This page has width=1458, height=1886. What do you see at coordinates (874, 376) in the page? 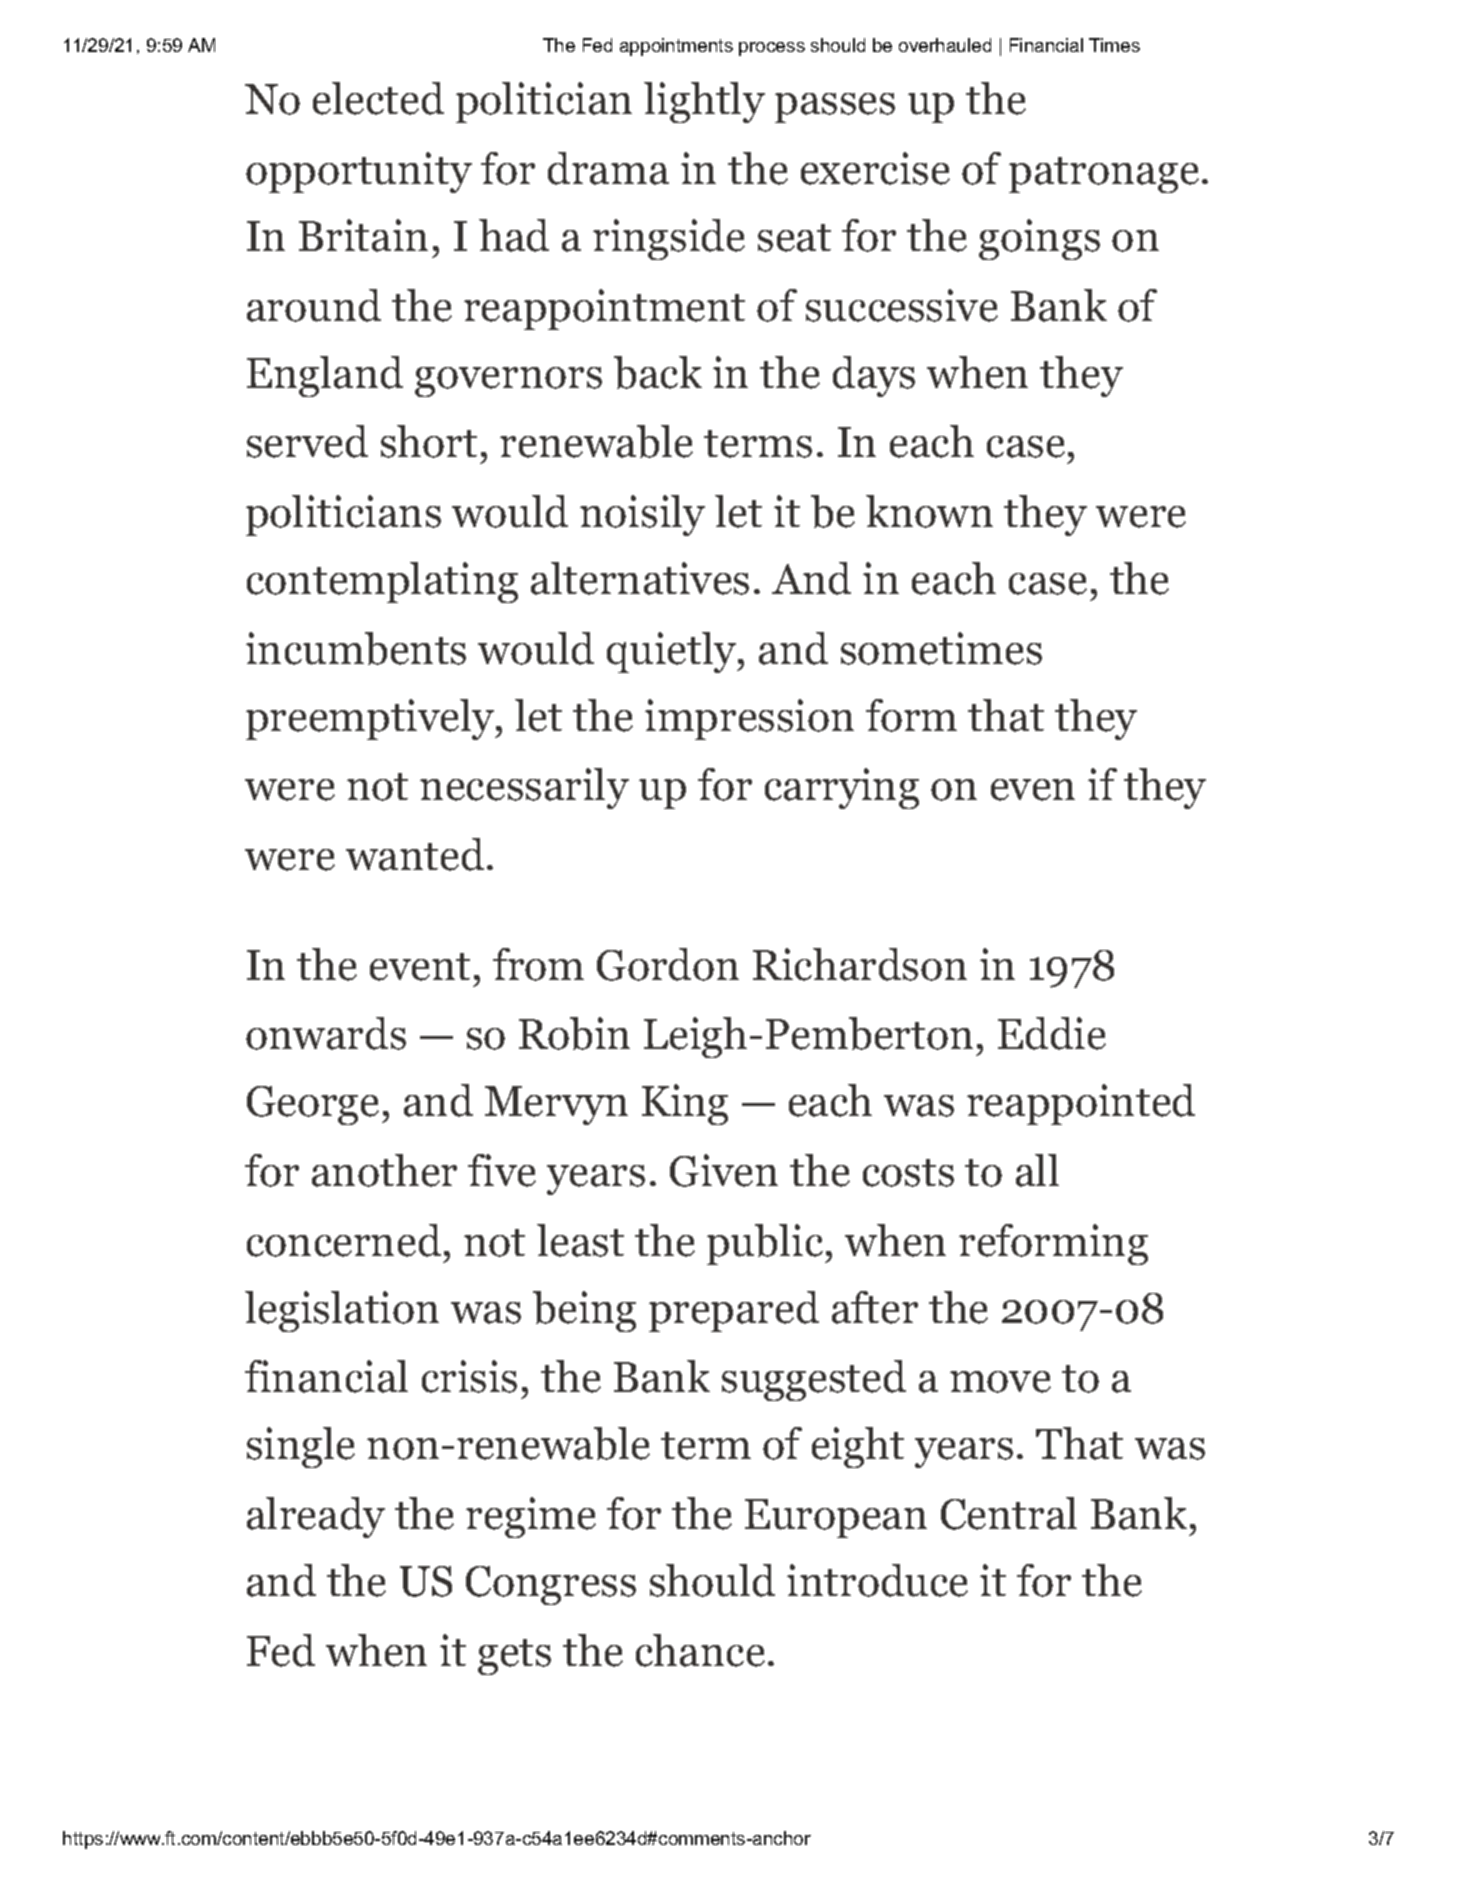
I see `days` at bounding box center [874, 376].
